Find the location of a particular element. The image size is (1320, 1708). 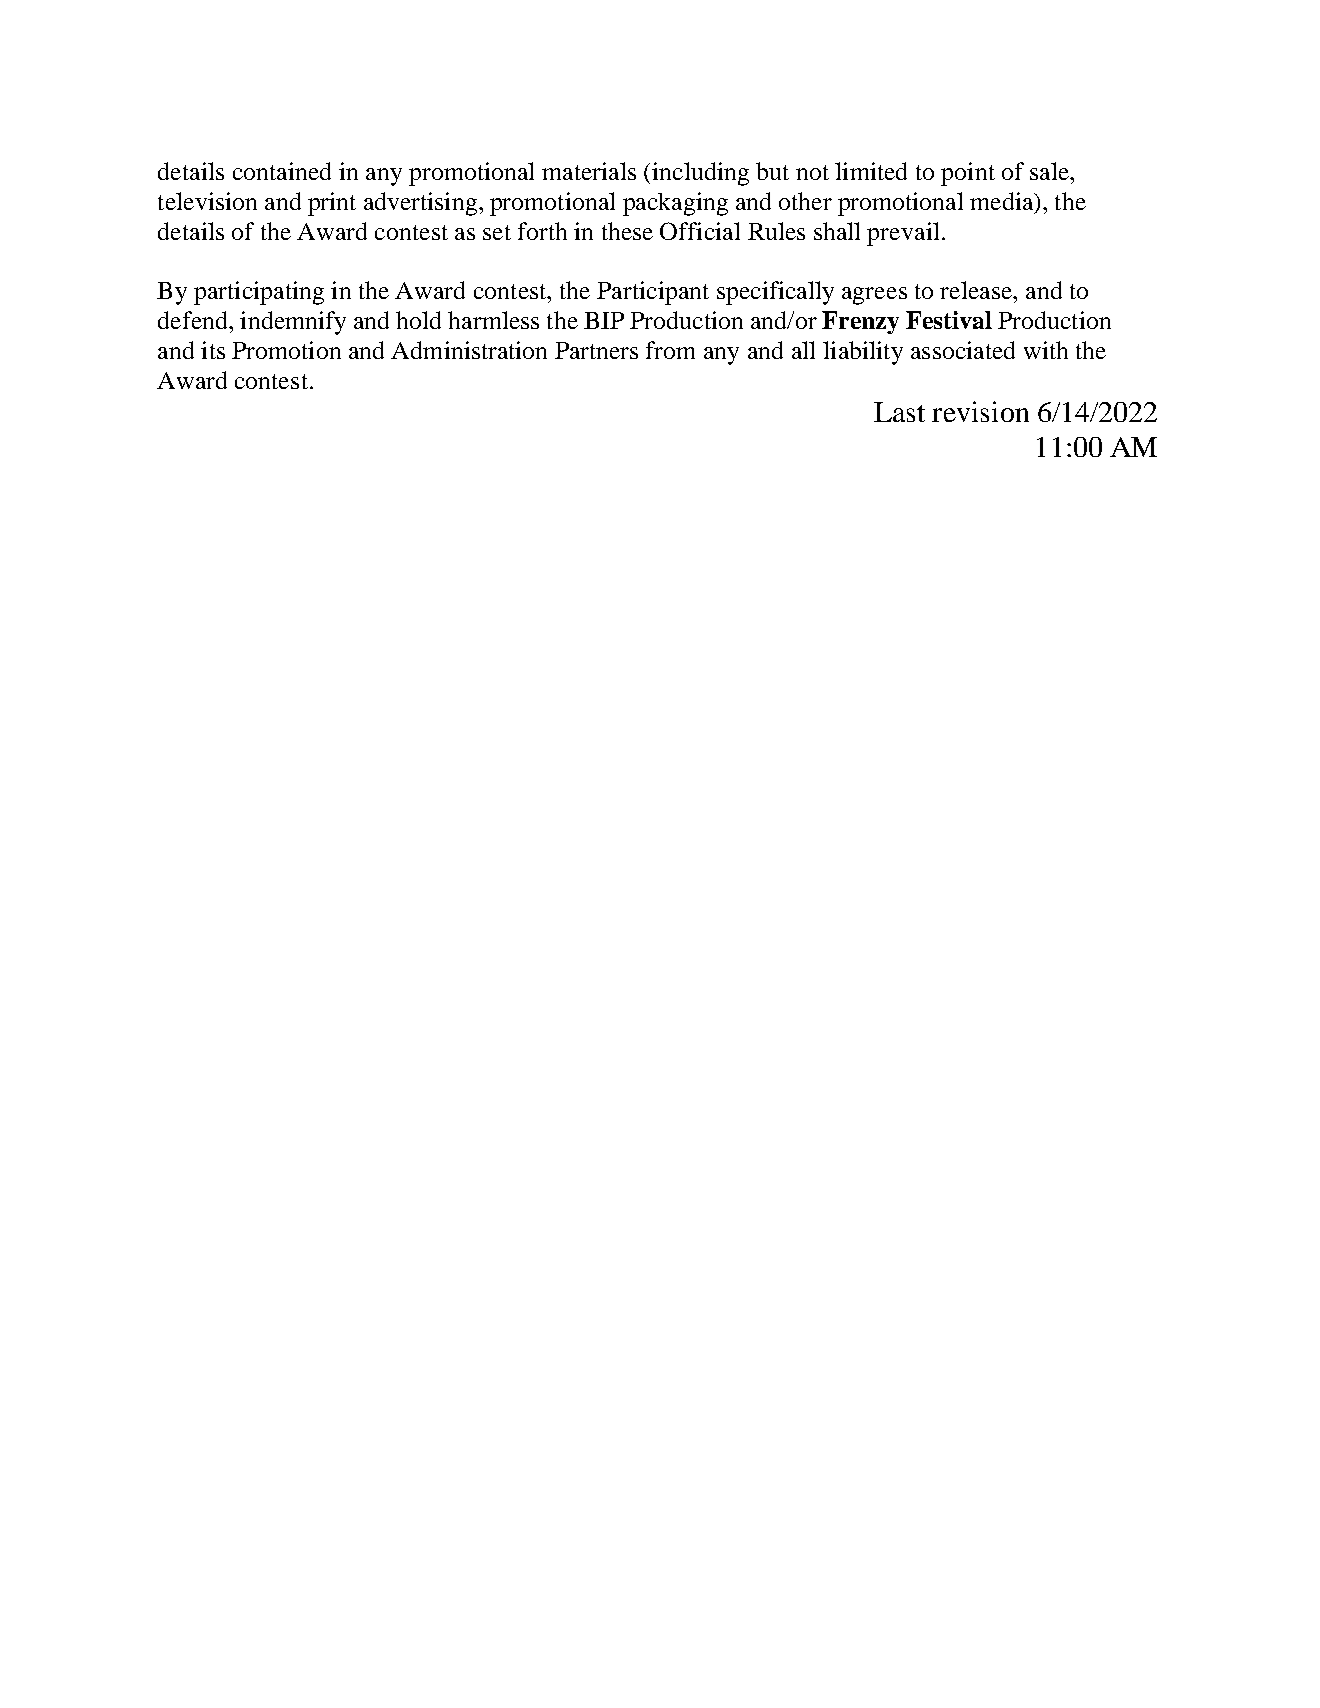

revision is located at coordinates (980, 411).
